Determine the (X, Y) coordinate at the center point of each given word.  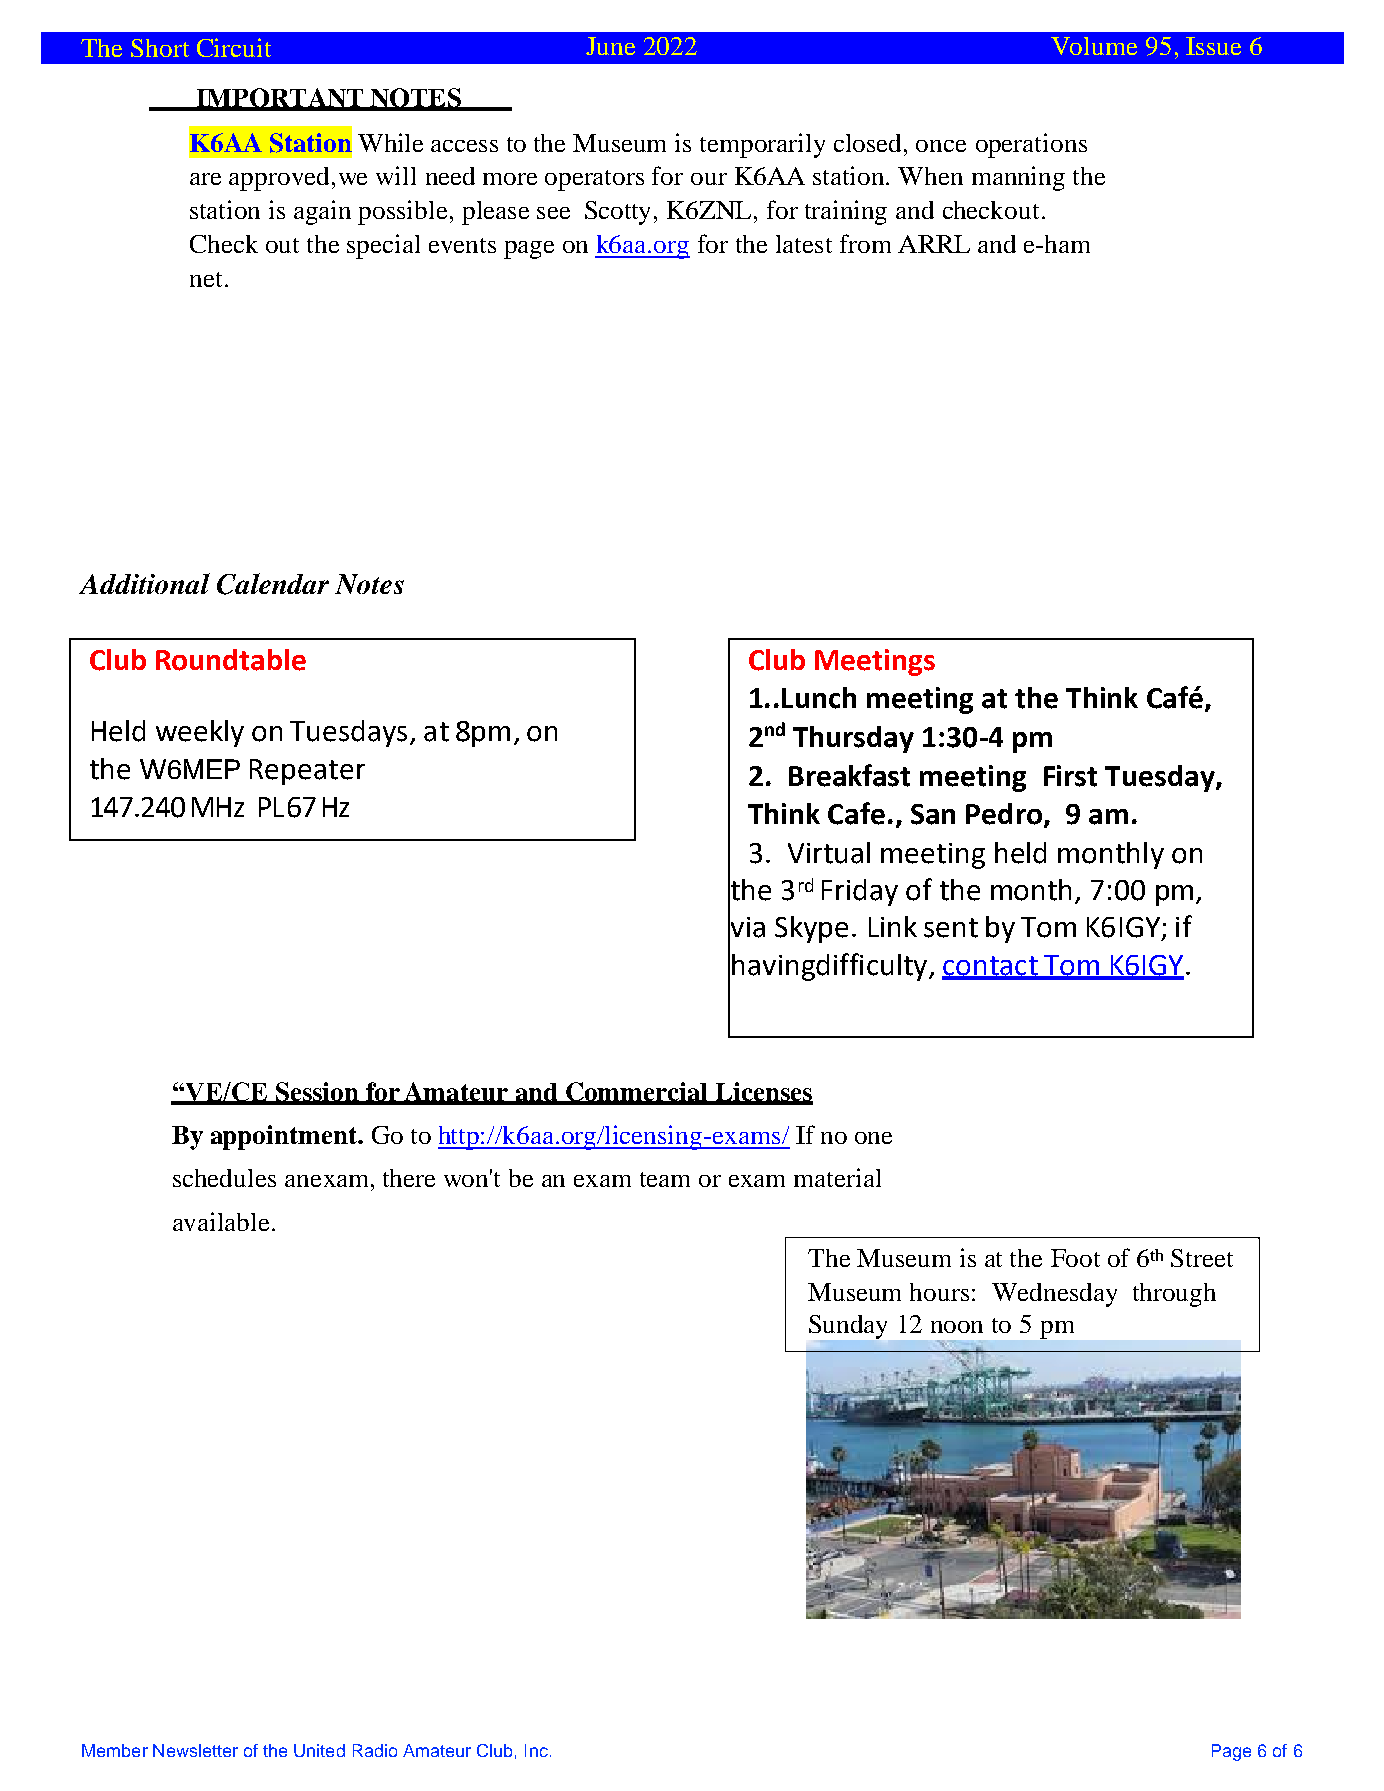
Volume (1094, 46)
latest (804, 244)
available (221, 1221)
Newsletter (195, 1750)
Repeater (307, 772)
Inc (538, 1750)
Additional (144, 583)
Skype (811, 929)
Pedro (1004, 814)
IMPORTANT (280, 99)
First (1070, 776)
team (665, 1179)
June (610, 46)
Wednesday (1054, 1295)
